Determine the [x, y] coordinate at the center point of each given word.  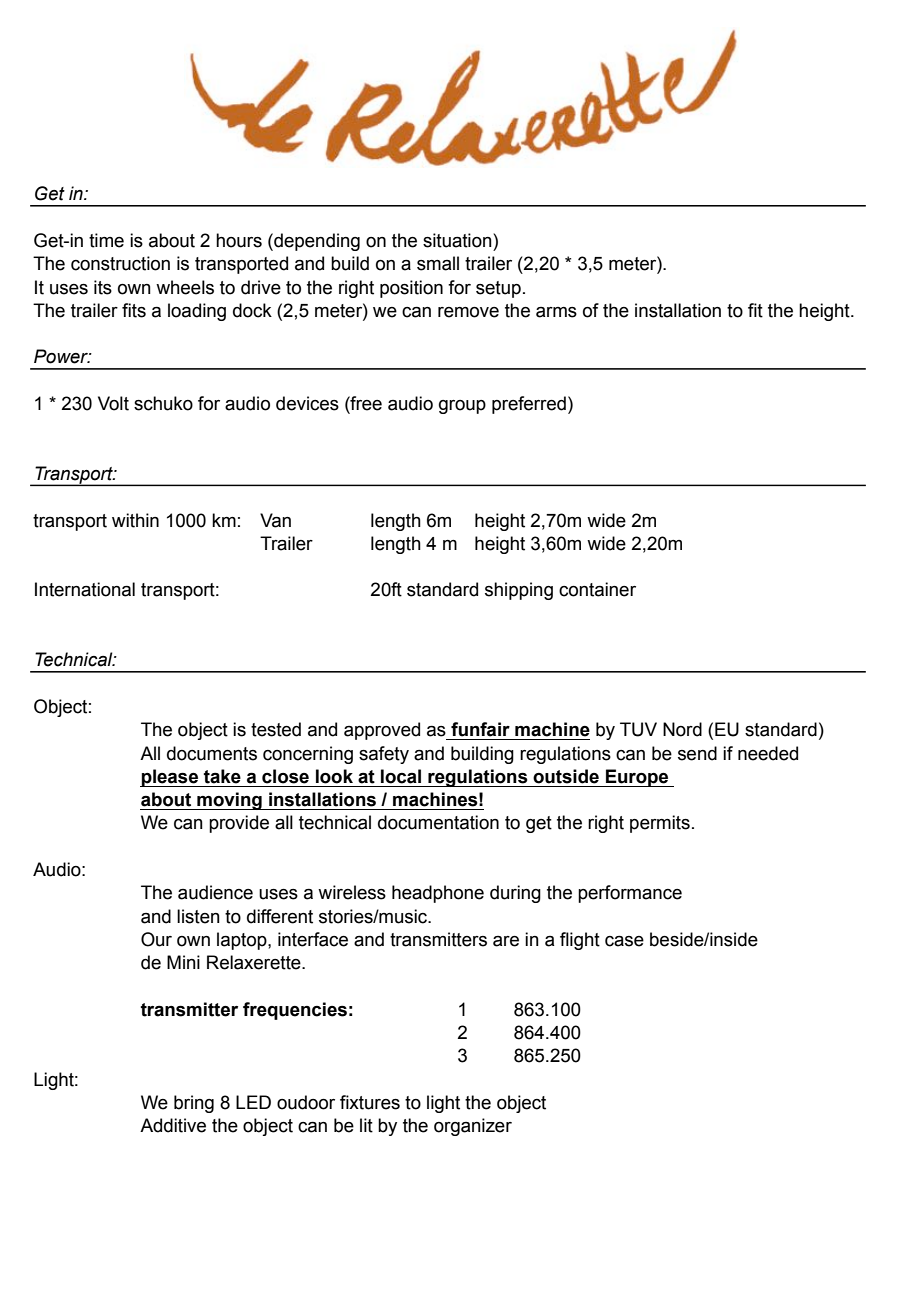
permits [660, 824]
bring [194, 1104]
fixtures [370, 1102]
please [170, 778]
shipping [519, 591]
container [597, 589]
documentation [438, 822]
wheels [185, 287]
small [438, 263]
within [135, 520]
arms [556, 312]
